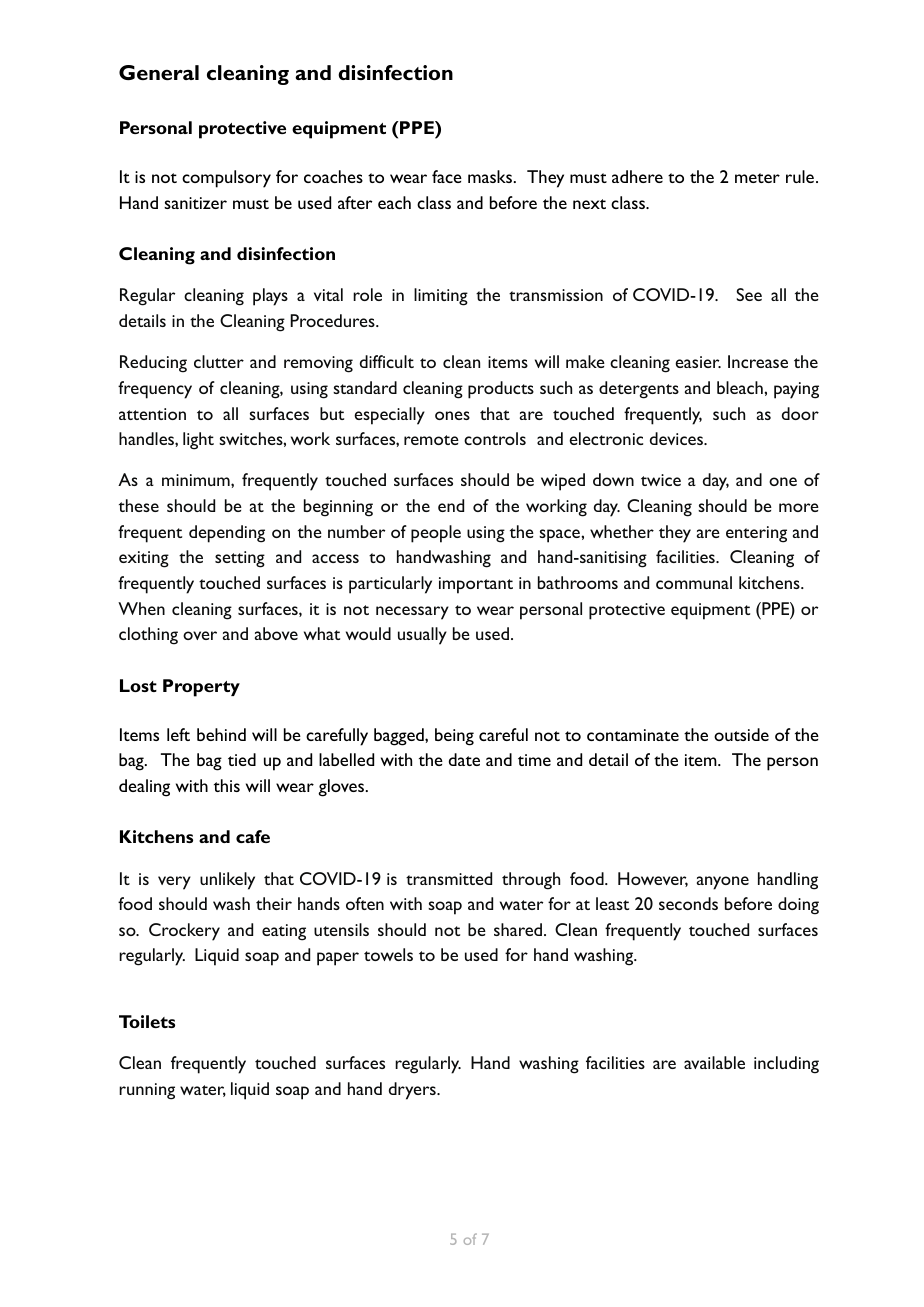 This document has height=1307, width=924. Describe the element at coordinates (714, 1062) in the document. I see `available` at that location.
